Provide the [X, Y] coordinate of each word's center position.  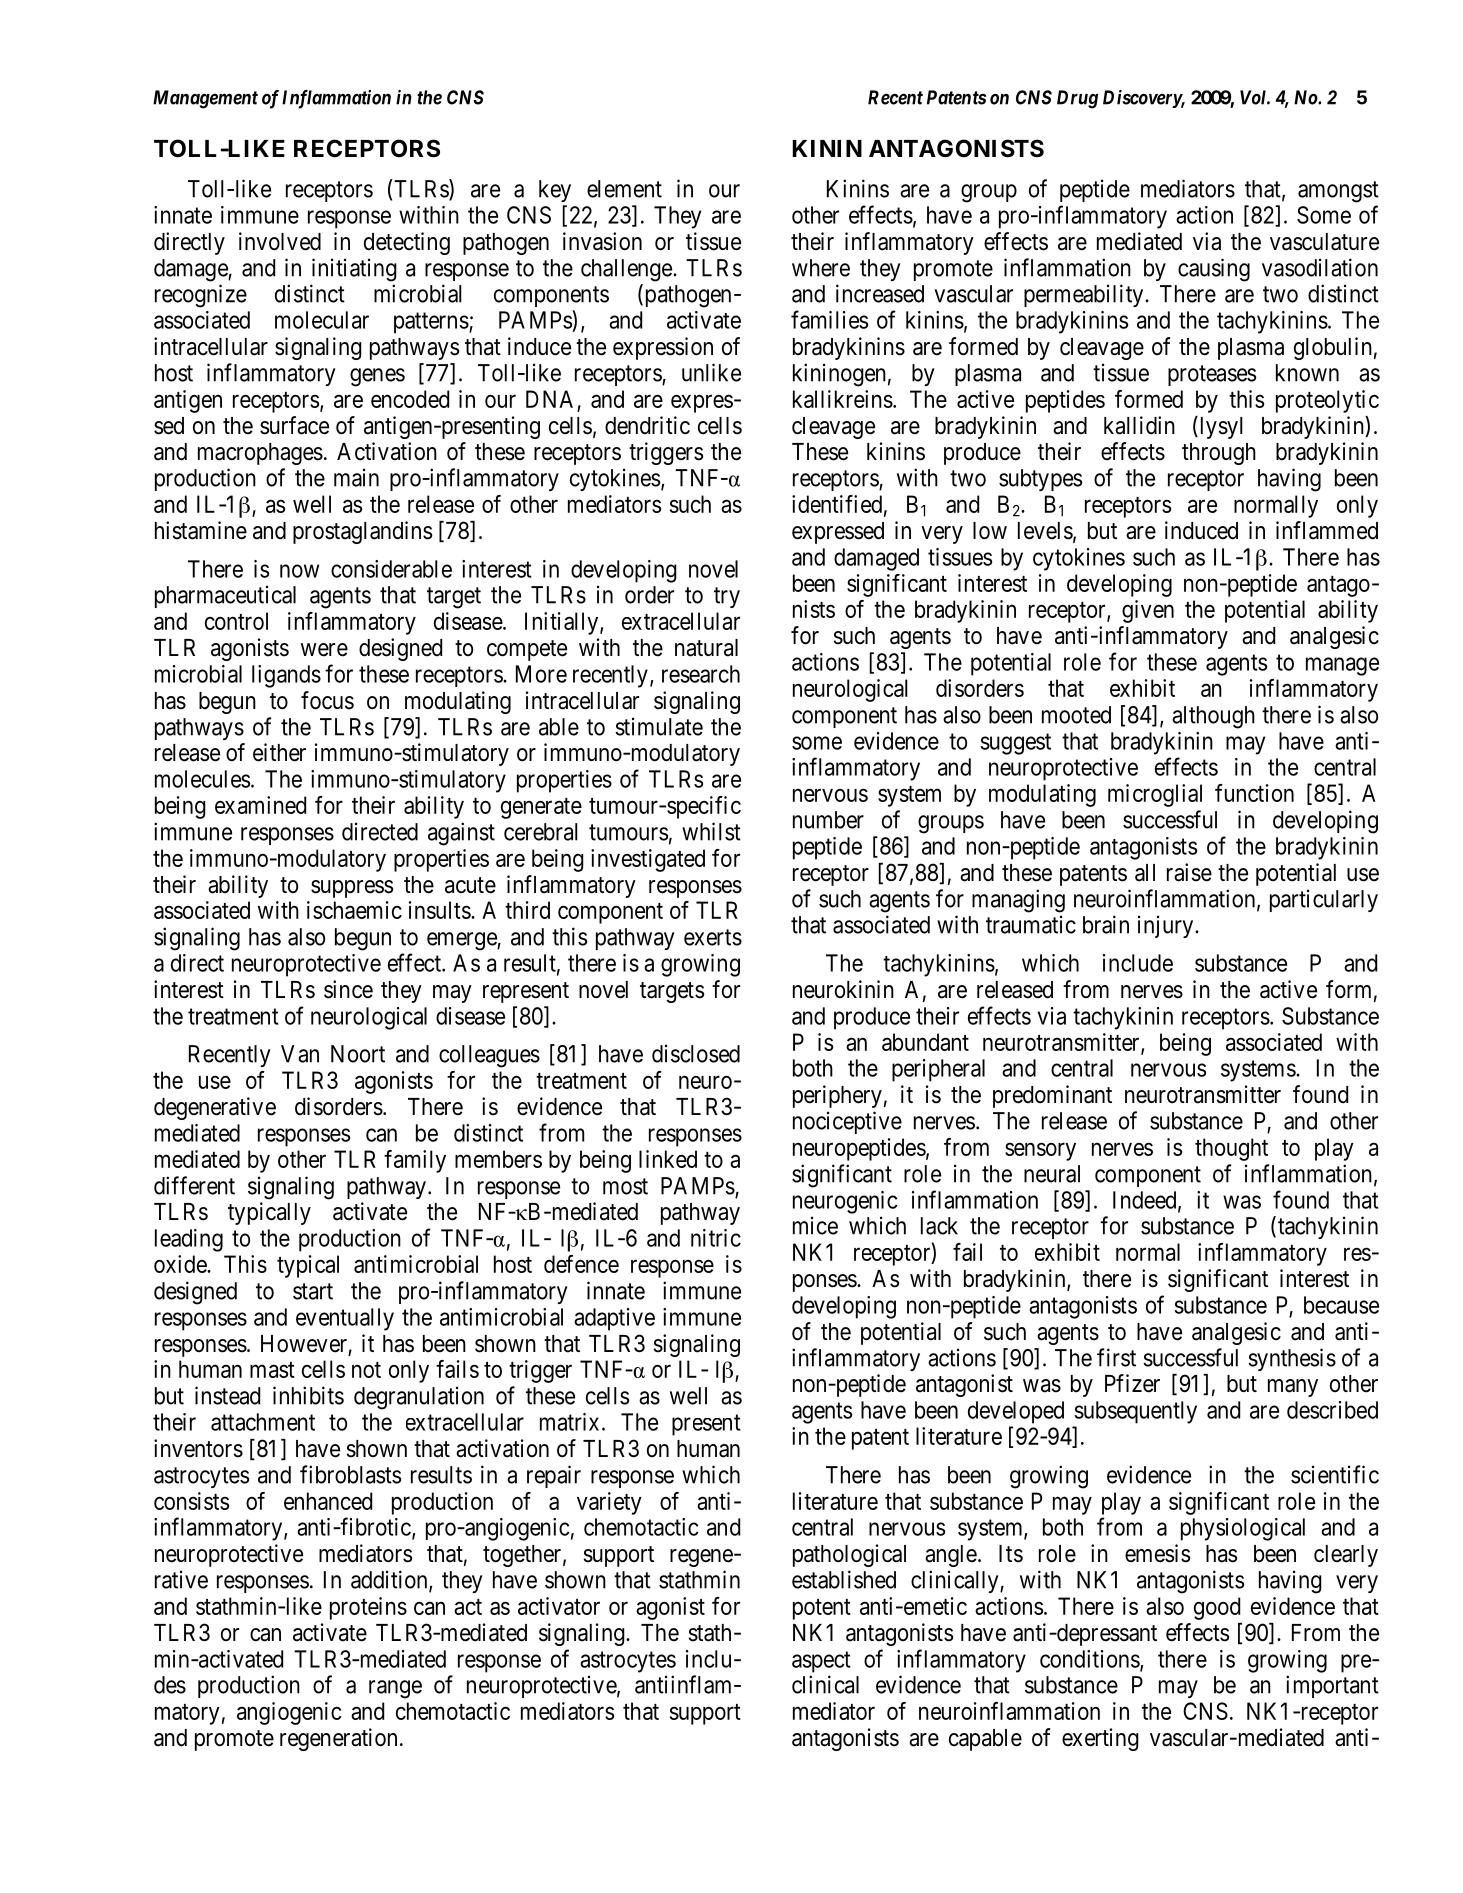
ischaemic [354, 910]
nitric [716, 1238]
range [395, 1689]
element [624, 189]
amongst [1338, 192]
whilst [711, 831]
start [313, 1291]
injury [1167, 926]
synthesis [1292, 1359]
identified [837, 504]
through [1219, 454]
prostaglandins [362, 532]
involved [280, 241]
